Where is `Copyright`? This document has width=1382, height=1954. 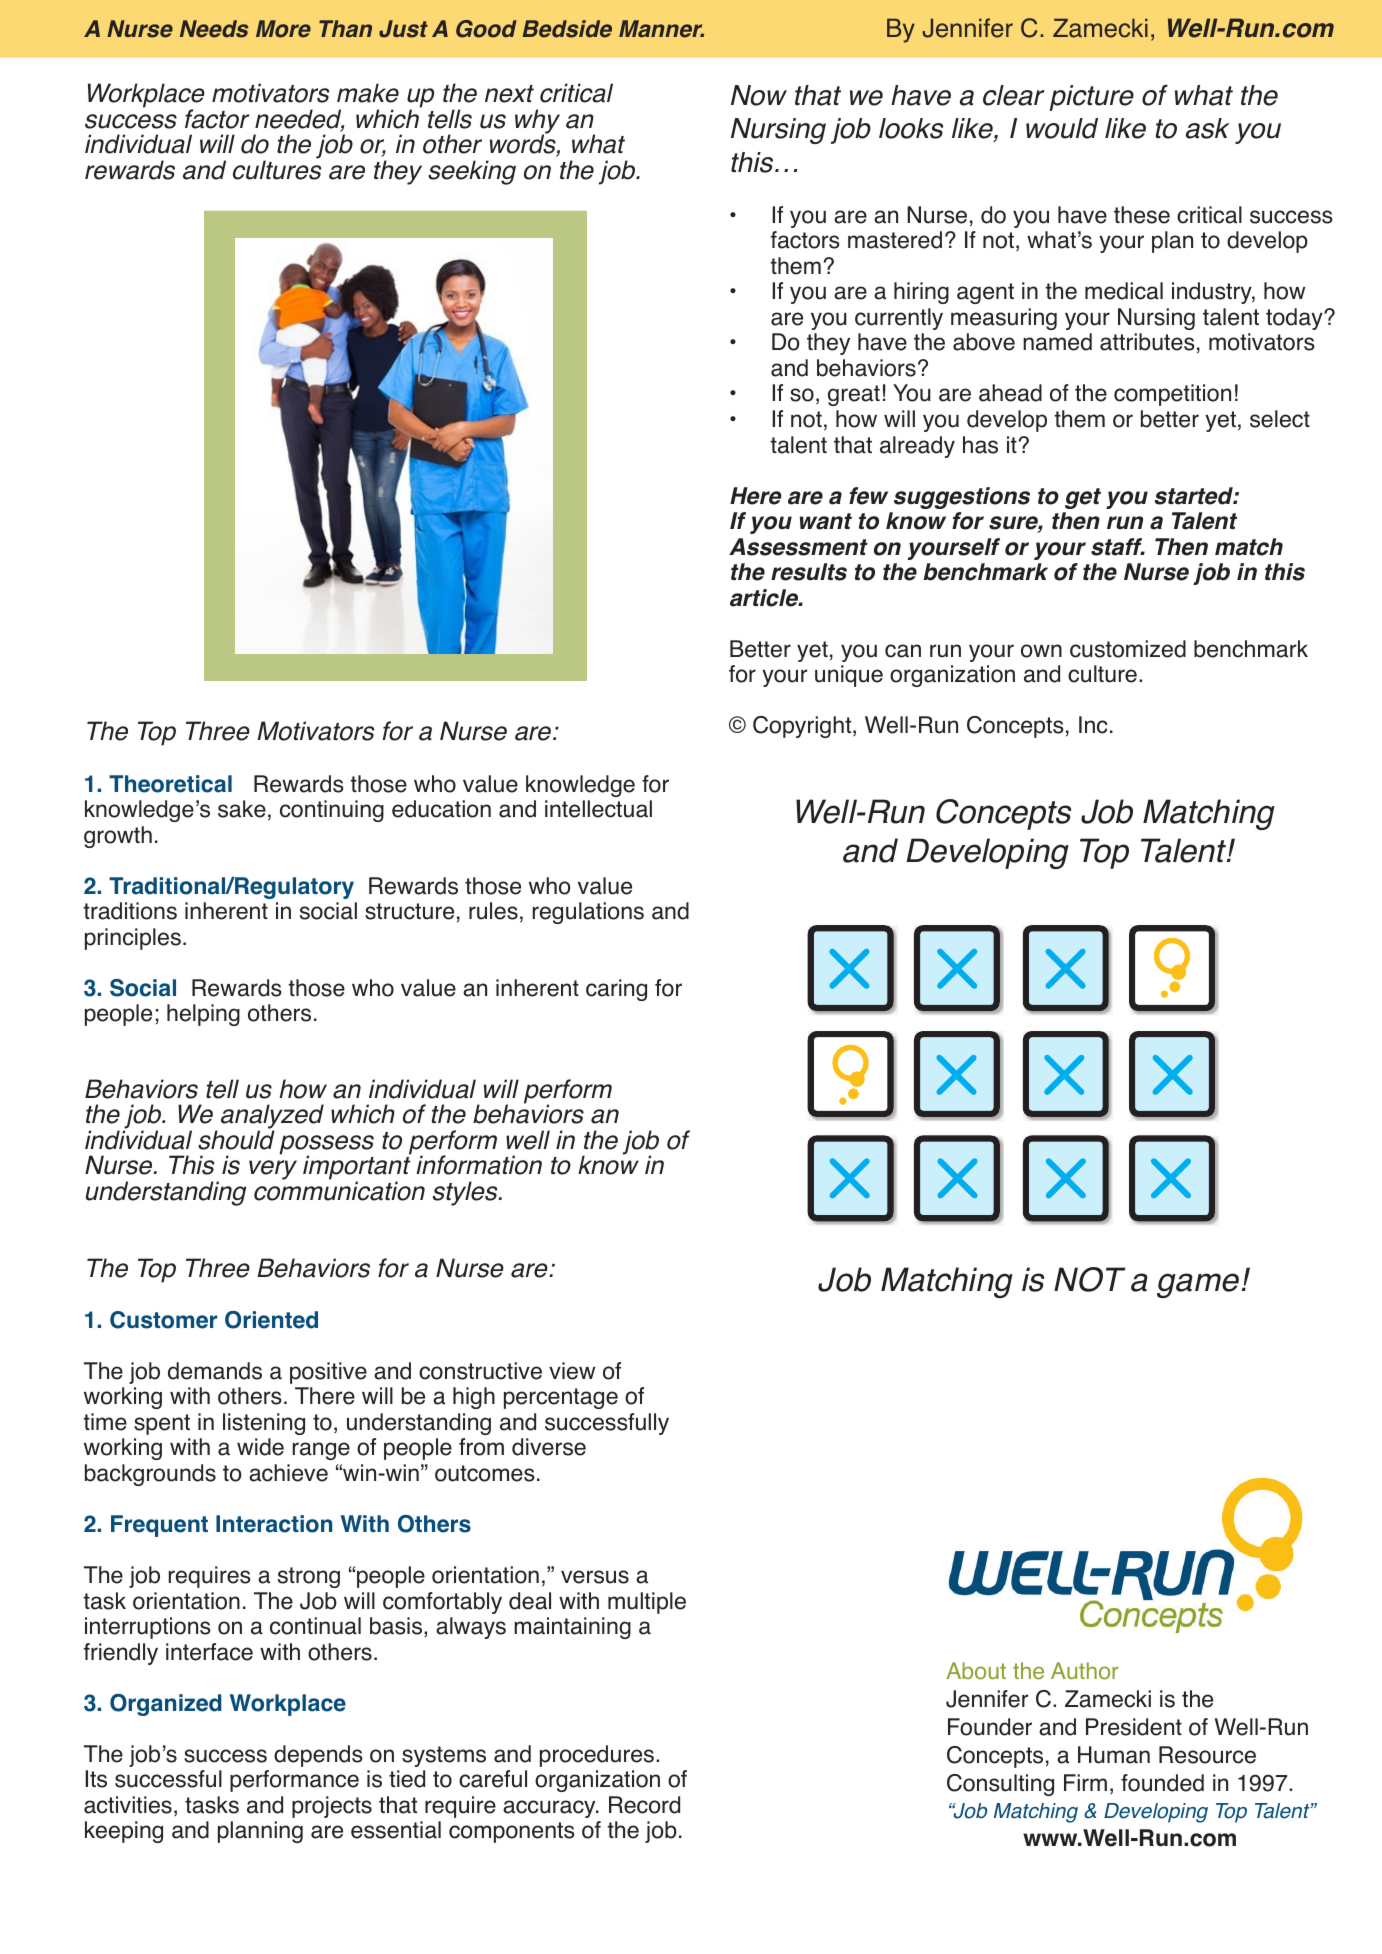 Copyright is located at coordinates (803, 727).
